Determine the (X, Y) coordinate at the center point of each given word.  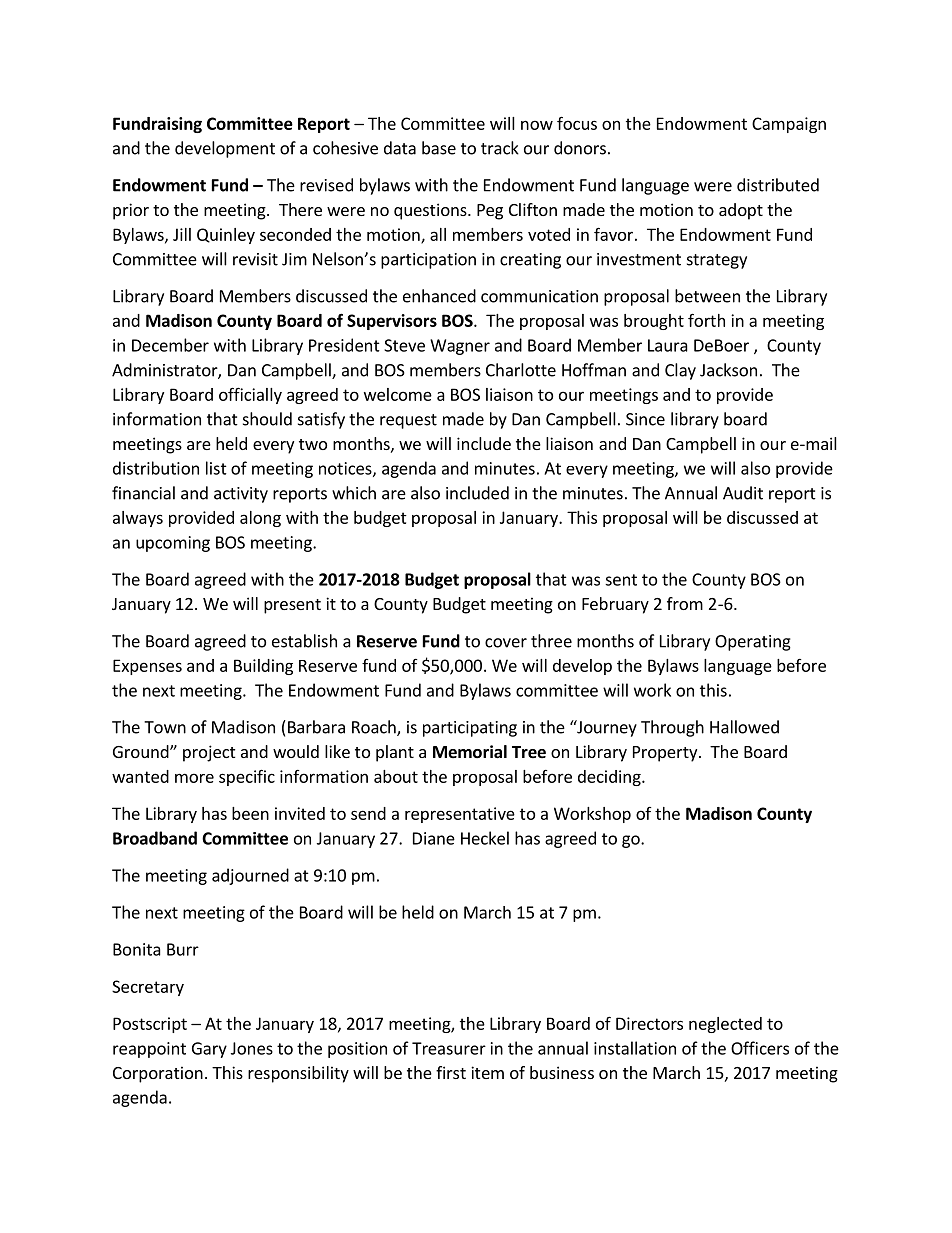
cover (506, 643)
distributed (778, 185)
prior (131, 211)
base (439, 148)
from (685, 603)
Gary (209, 1050)
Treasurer (449, 1048)
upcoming (173, 544)
